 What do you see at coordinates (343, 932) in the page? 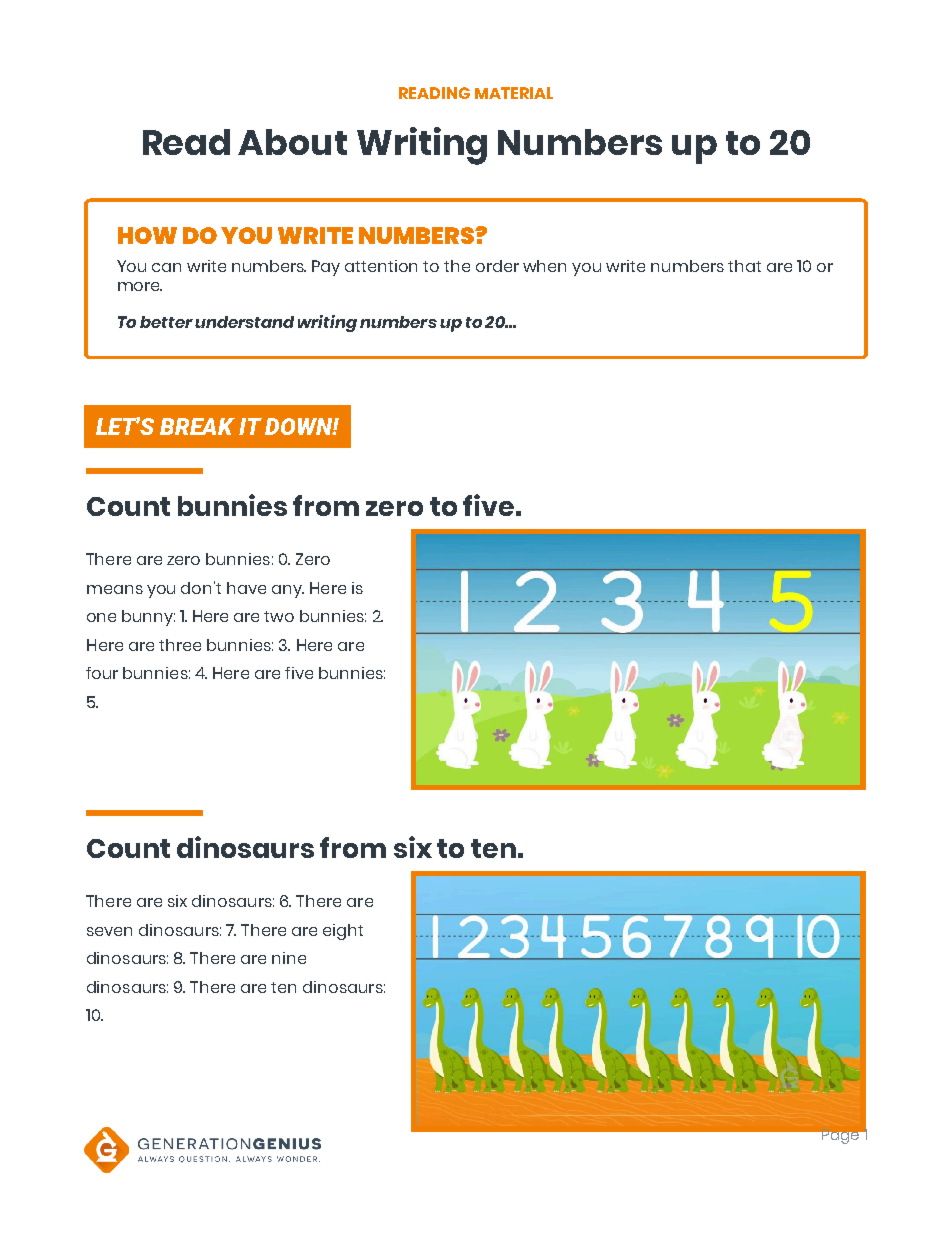
I see `eight` at bounding box center [343, 932].
